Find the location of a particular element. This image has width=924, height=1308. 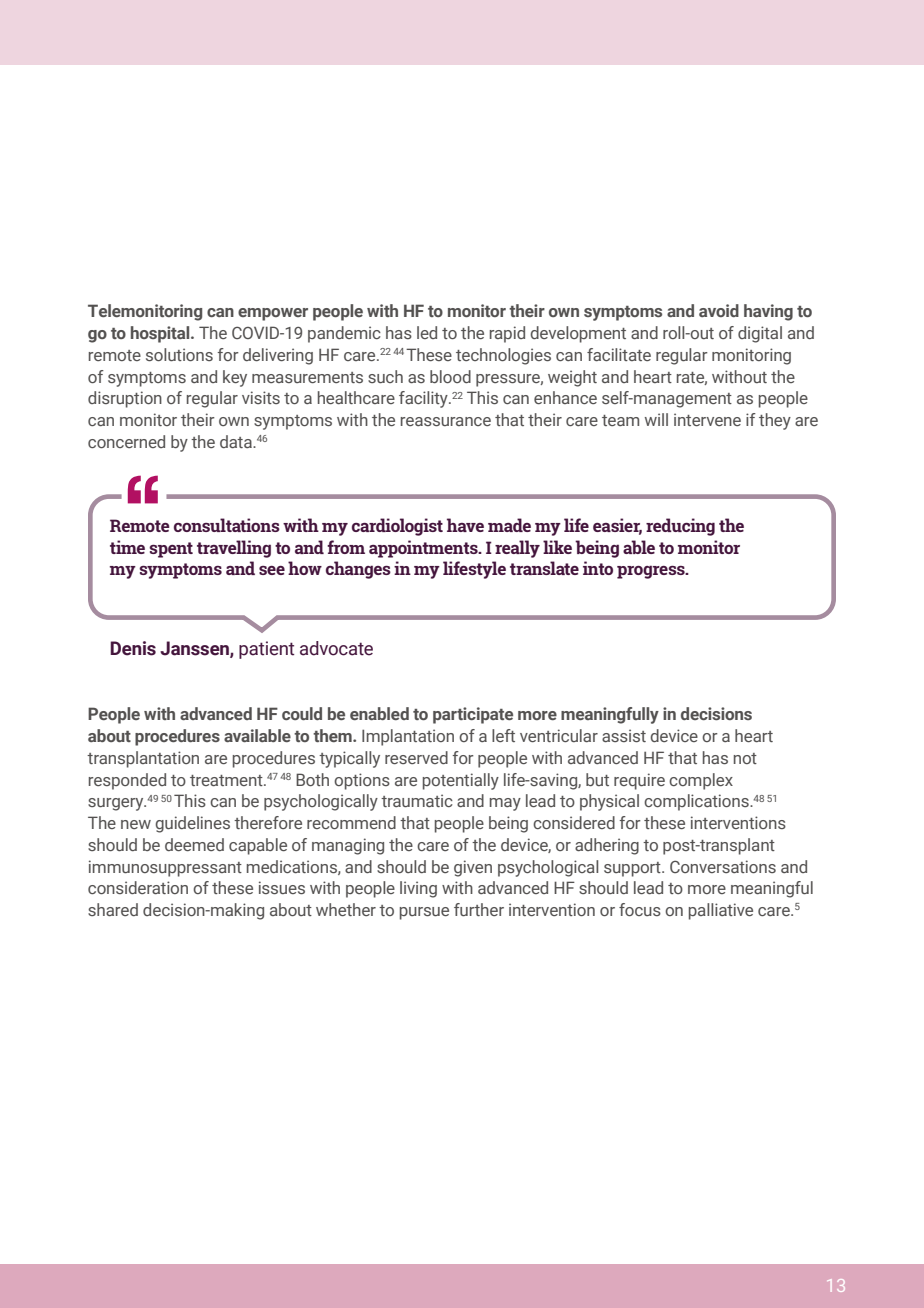

assist is located at coordinates (624, 735).
